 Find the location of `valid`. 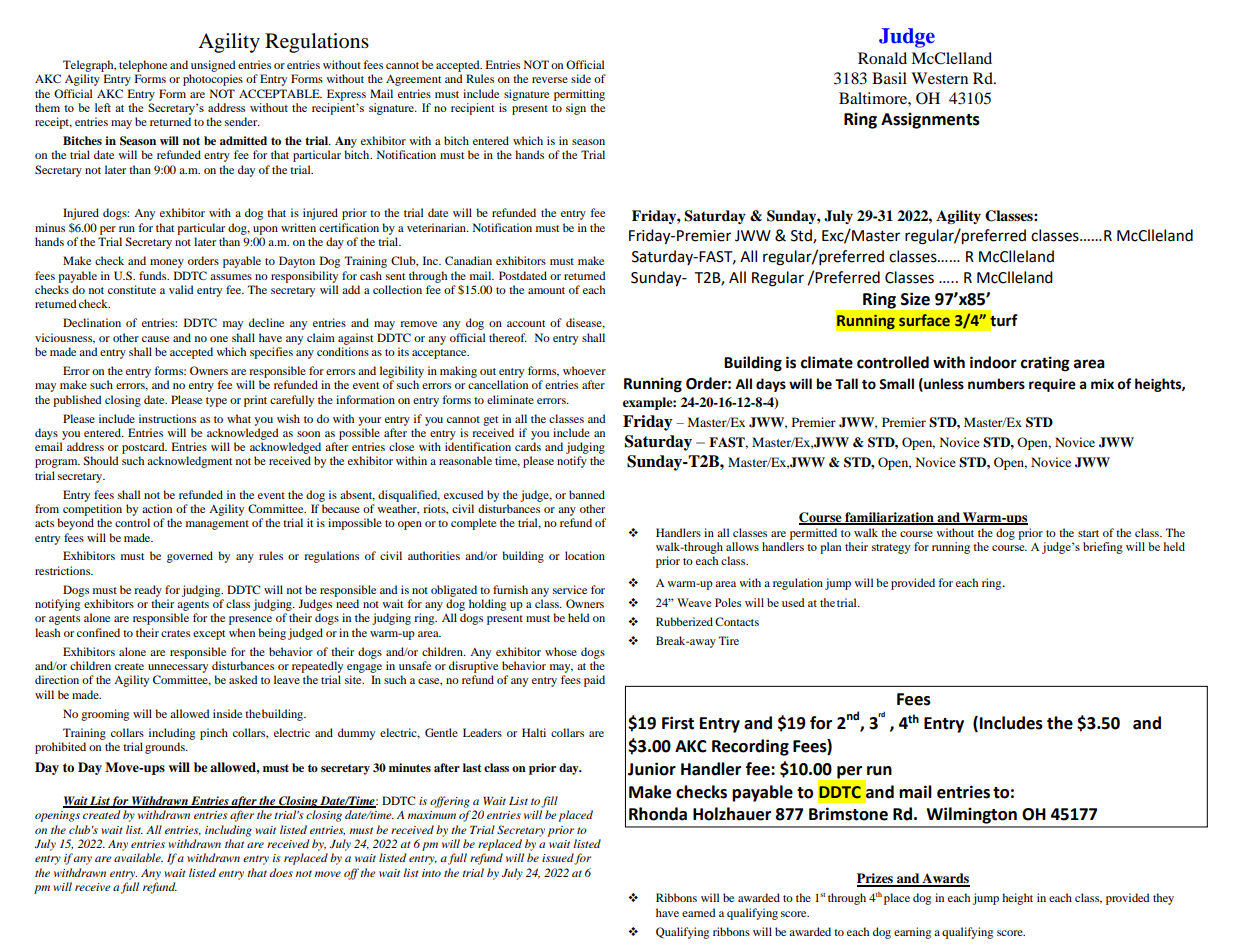

valid is located at coordinates (181, 289).
